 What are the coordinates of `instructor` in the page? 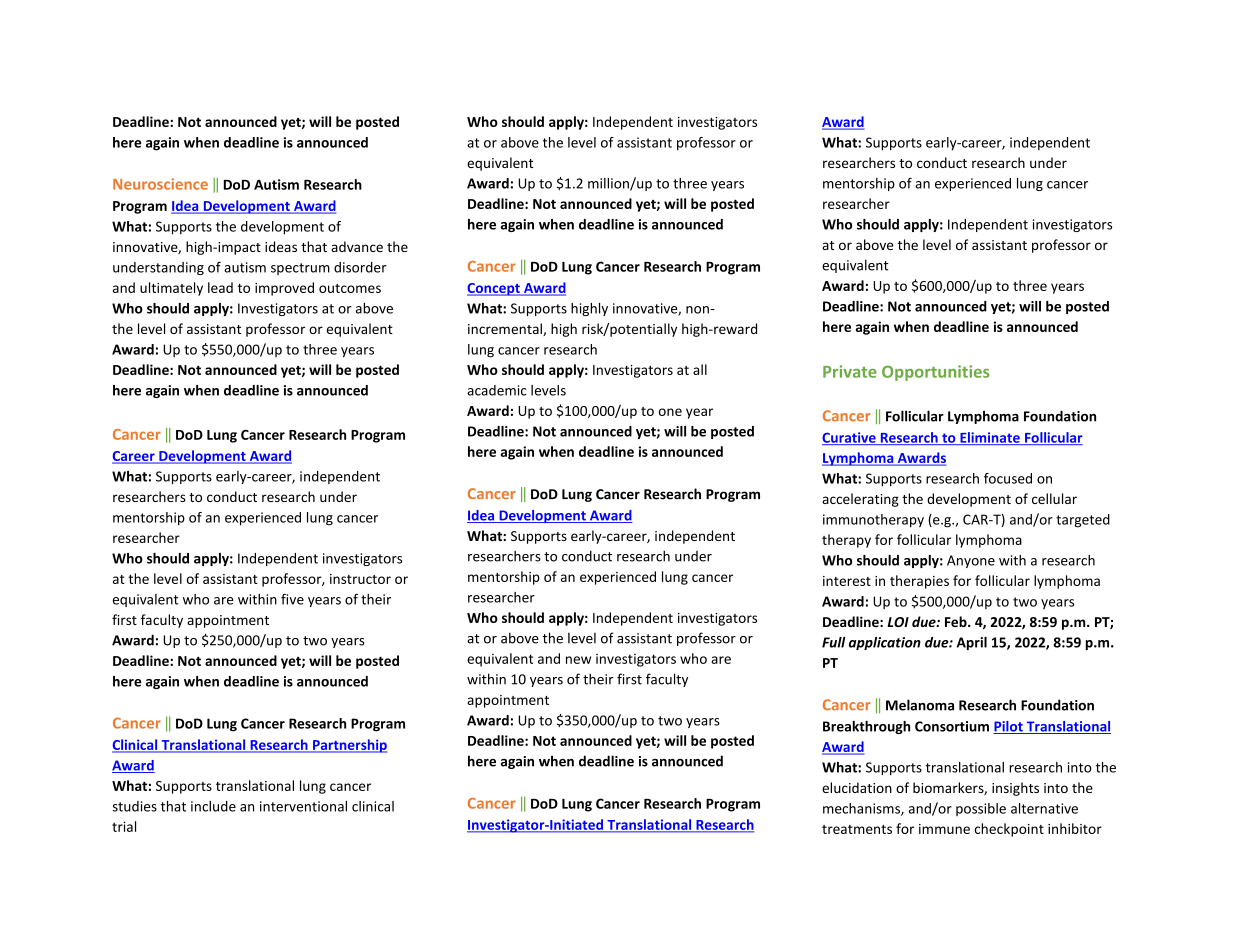 It's located at (360, 579).
